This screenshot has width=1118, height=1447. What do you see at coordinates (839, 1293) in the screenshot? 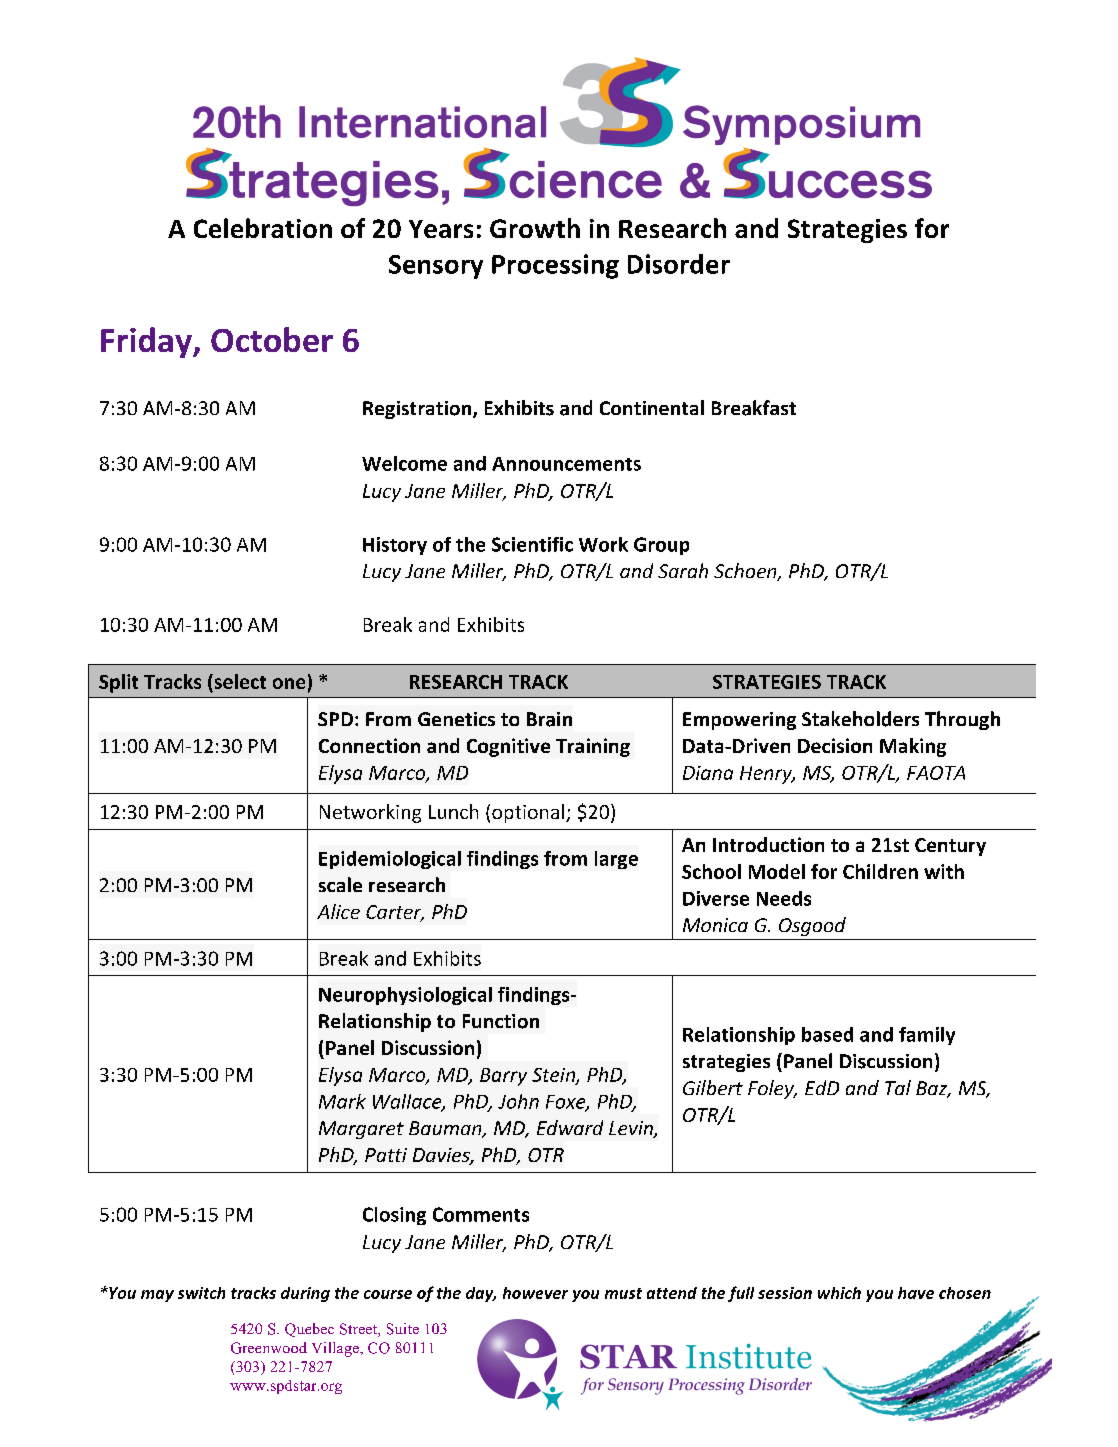
I see `which` at bounding box center [839, 1293].
